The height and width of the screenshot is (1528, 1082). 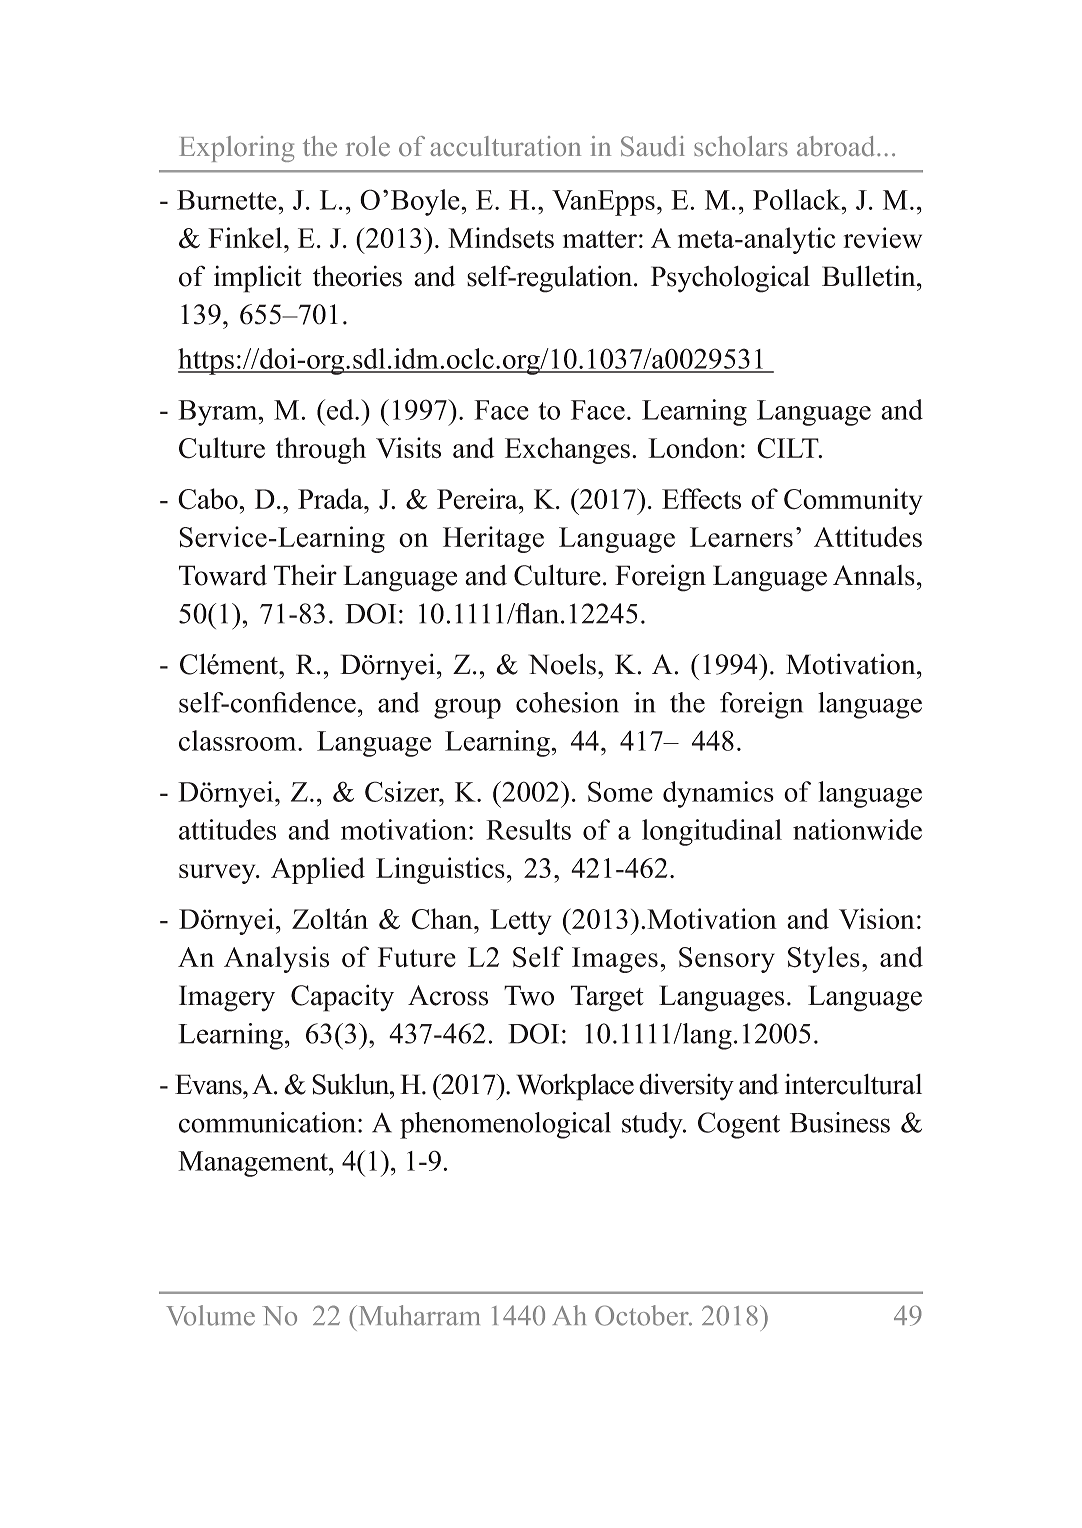 I want to click on cohesion, so click(x=567, y=702).
